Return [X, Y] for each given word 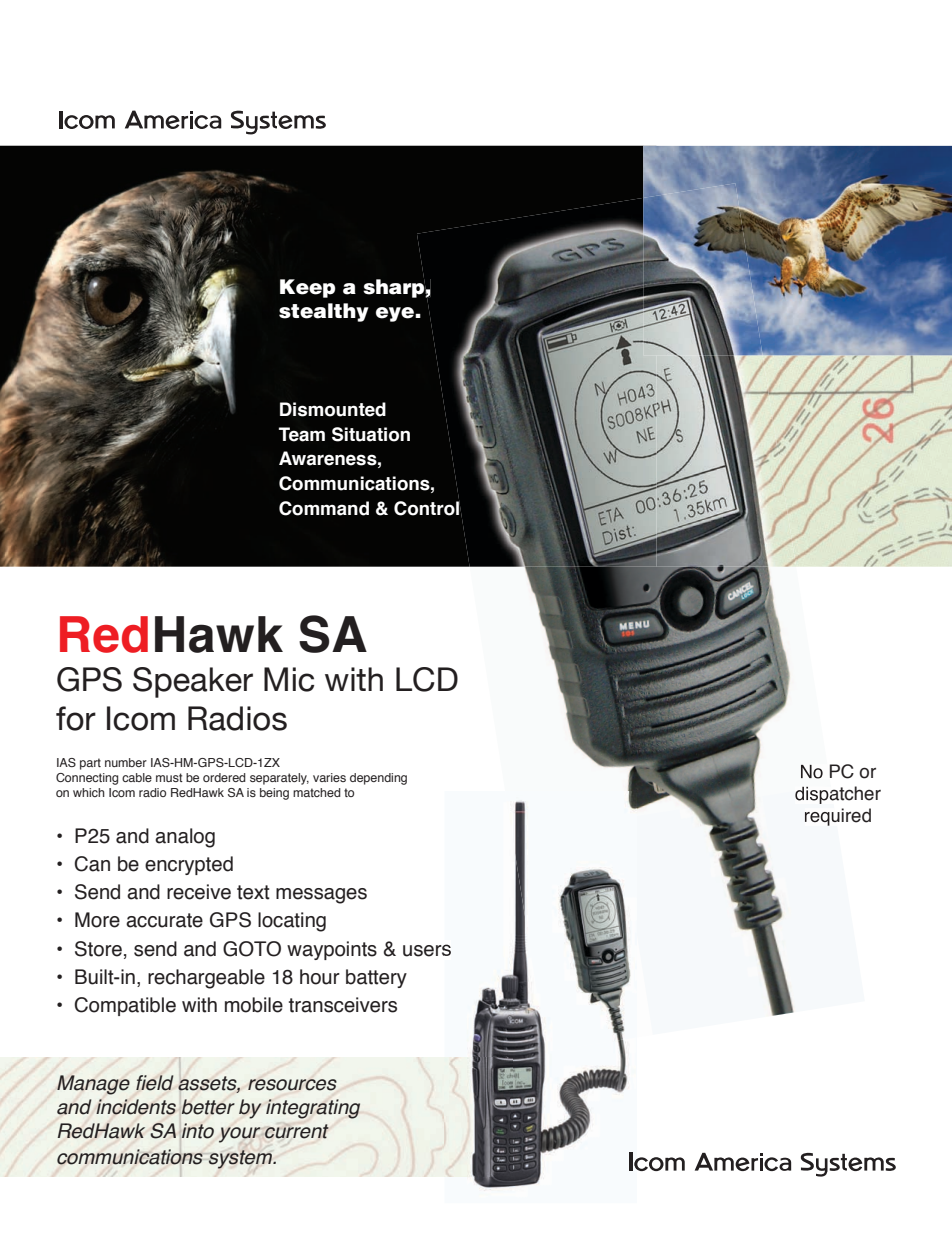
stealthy [324, 312]
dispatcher [838, 795]
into [197, 1131]
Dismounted [333, 409]
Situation [371, 434]
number [126, 762]
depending [378, 779]
